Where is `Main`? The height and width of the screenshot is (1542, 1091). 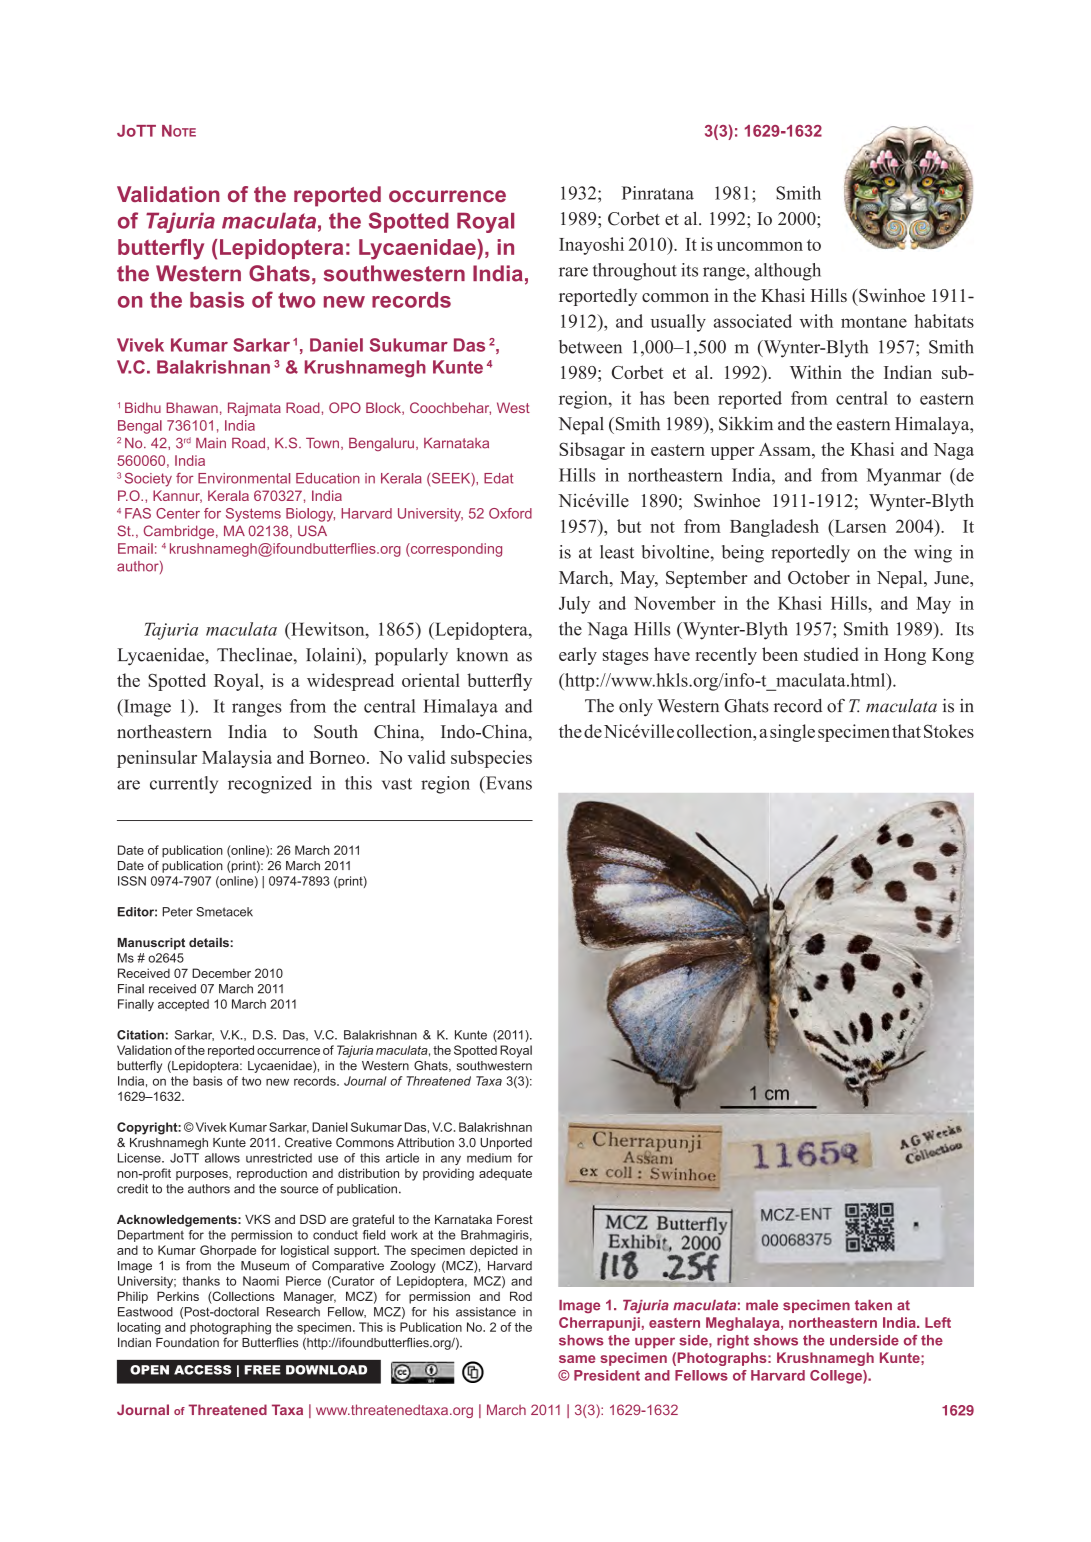 Main is located at coordinates (211, 443).
